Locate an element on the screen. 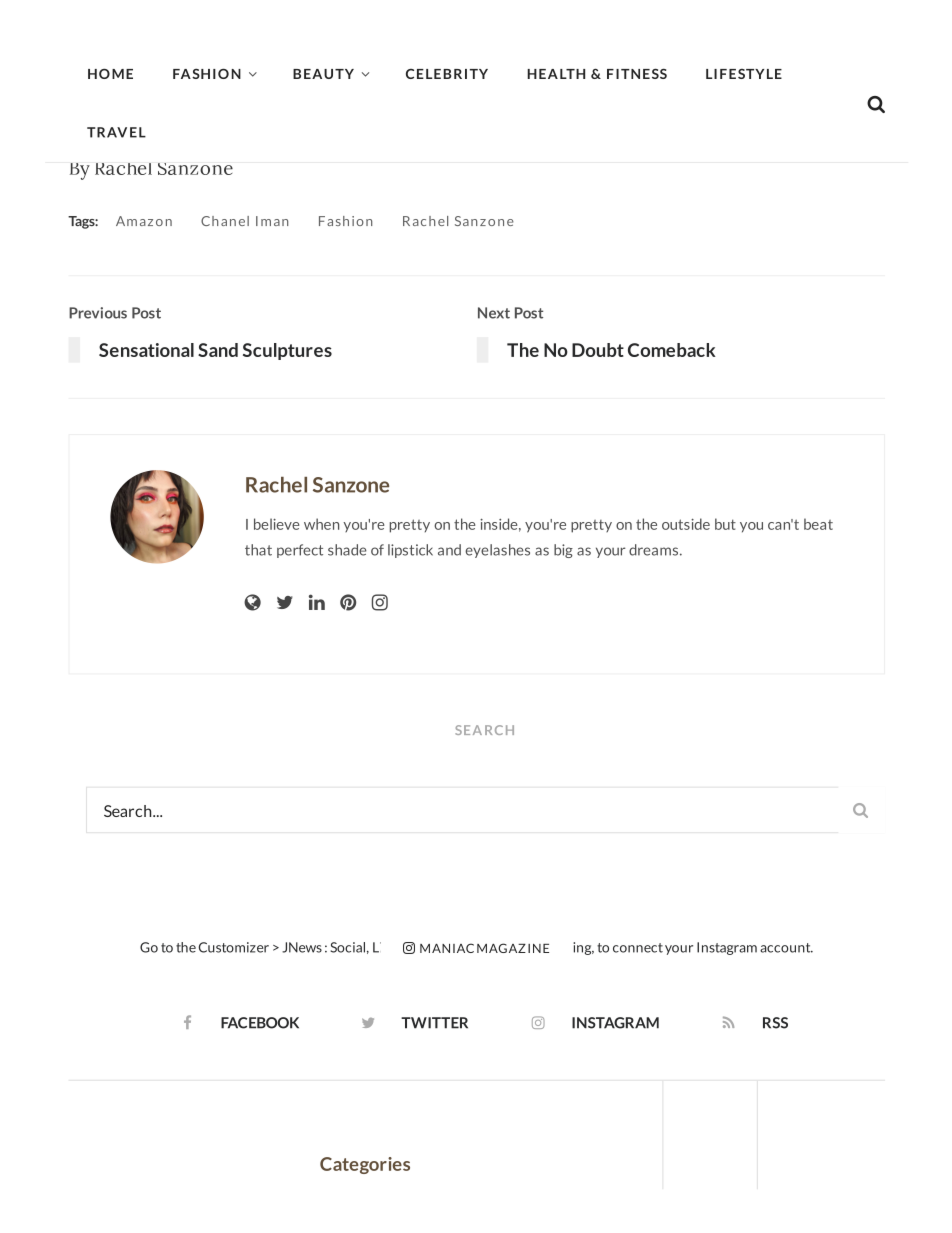  Categories is located at coordinates (365, 1165).
